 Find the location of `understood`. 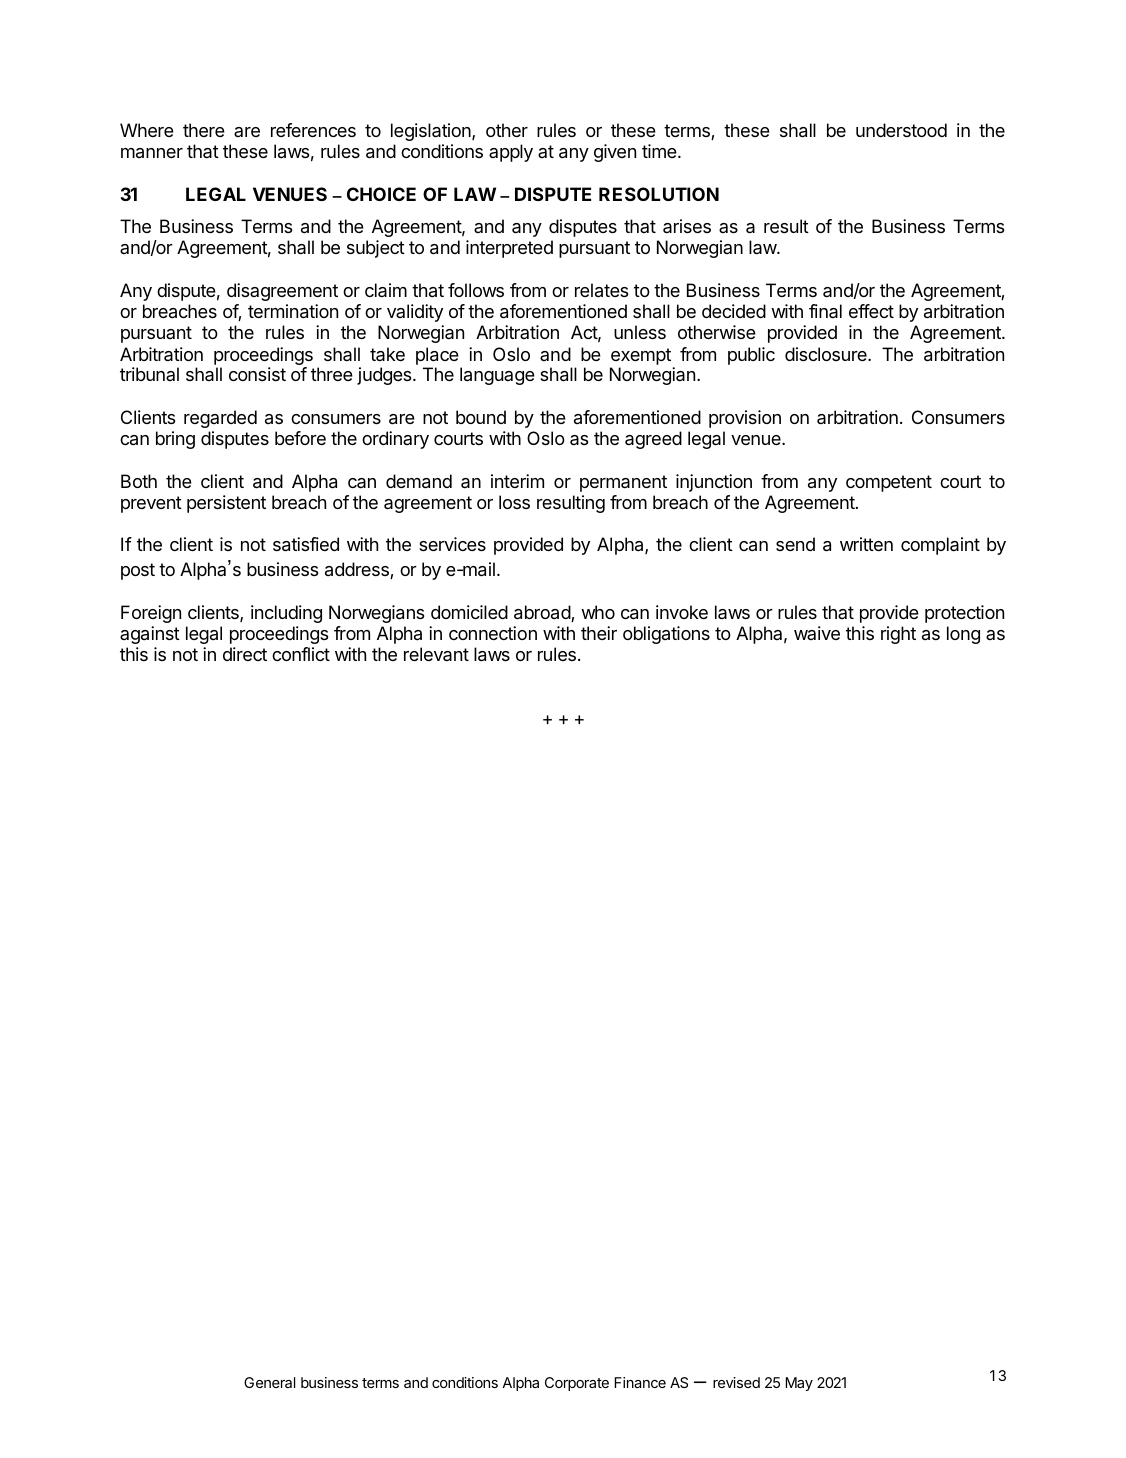

understood is located at coordinates (901, 130).
